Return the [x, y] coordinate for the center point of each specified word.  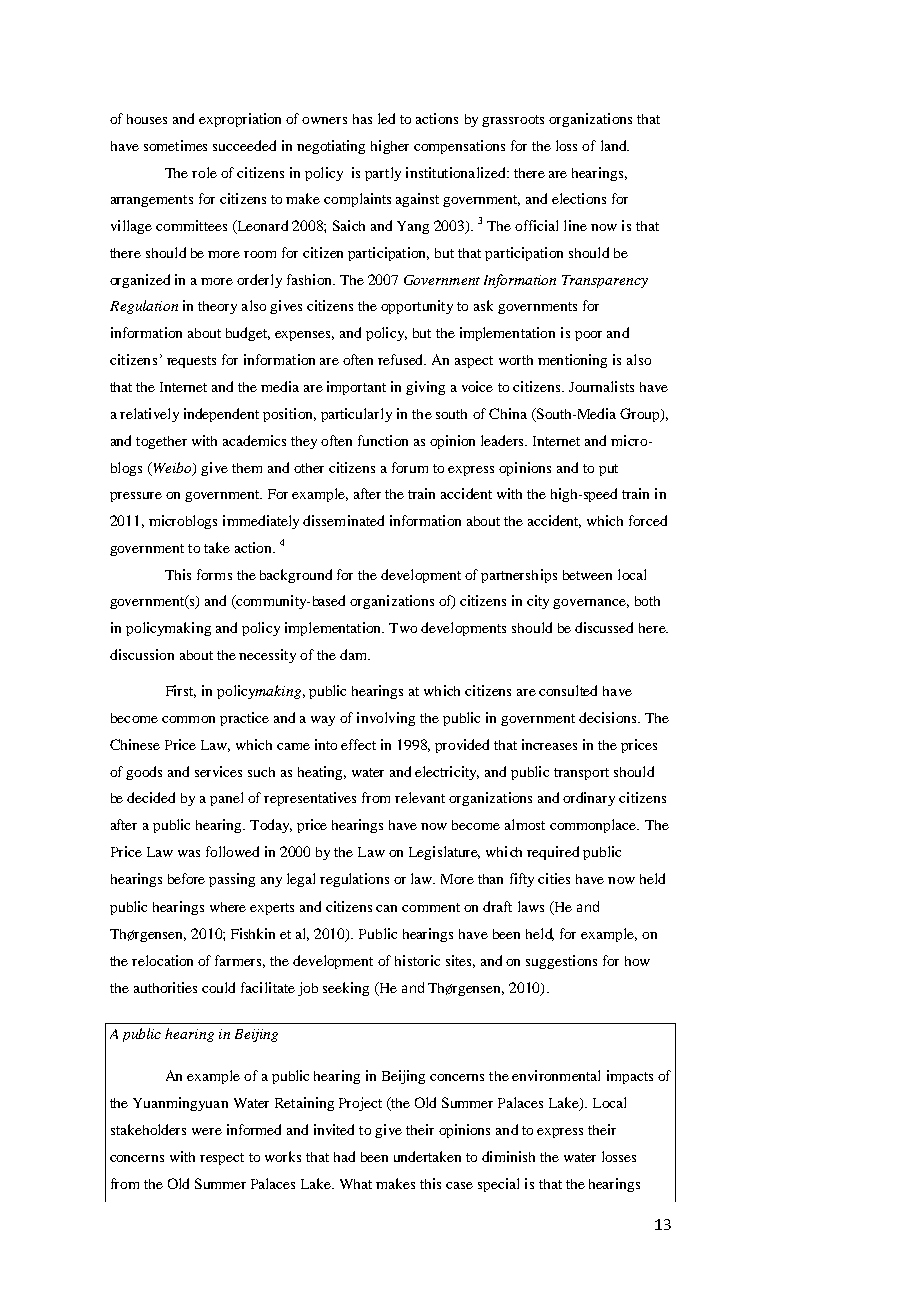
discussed [604, 627]
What [356, 1184]
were [207, 1131]
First [181, 691]
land [615, 145]
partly [383, 174]
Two [403, 628]
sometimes [175, 145]
